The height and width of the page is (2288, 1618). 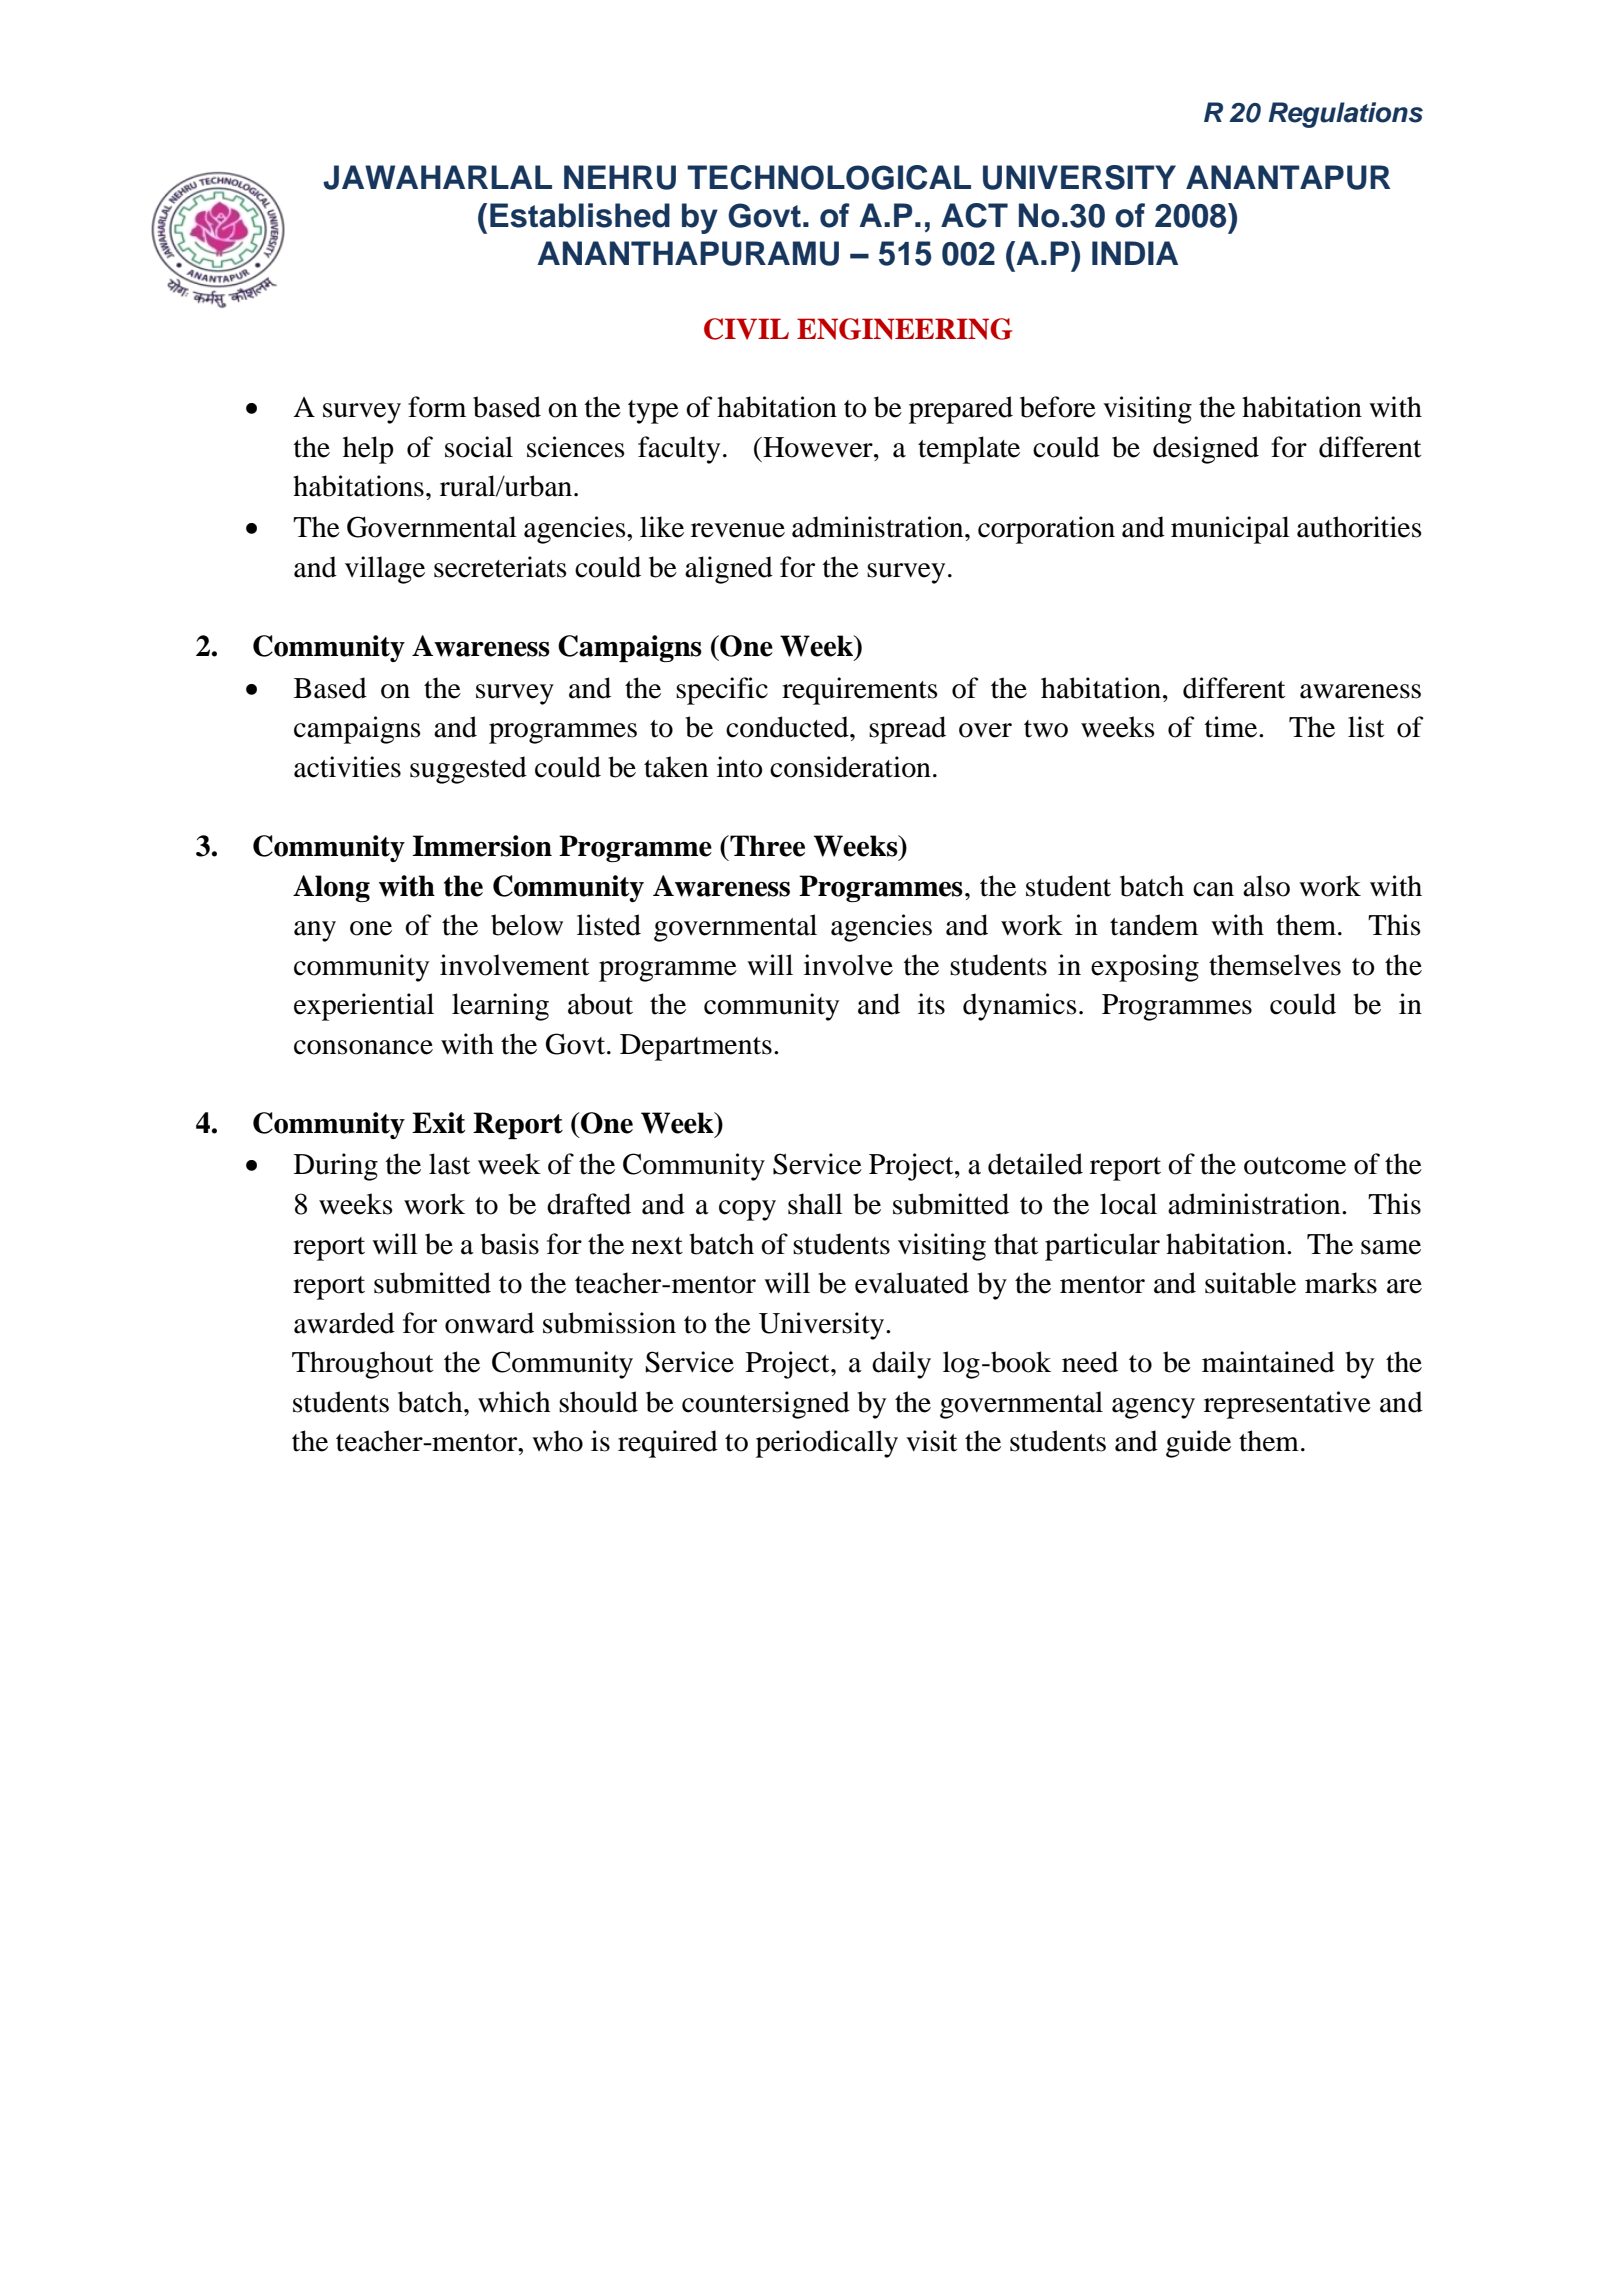 I want to click on which, so click(x=514, y=1402).
